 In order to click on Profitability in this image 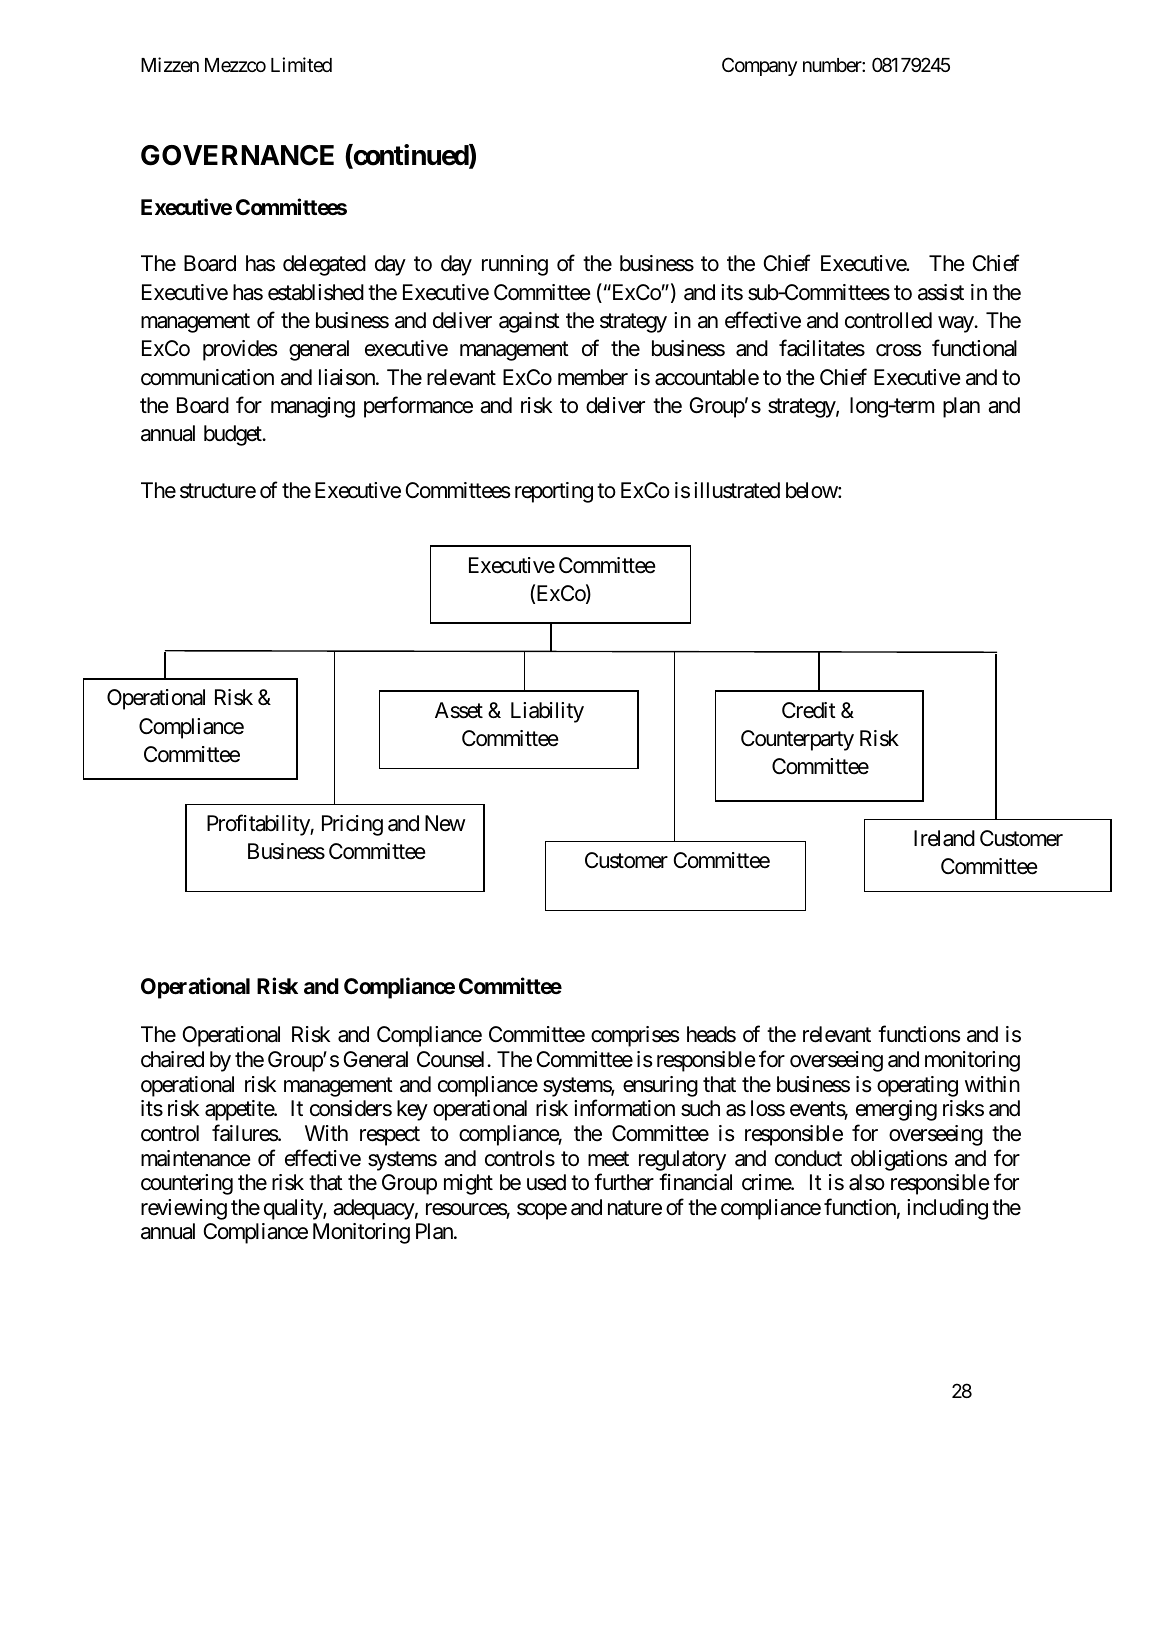, I will do `click(259, 825)`.
